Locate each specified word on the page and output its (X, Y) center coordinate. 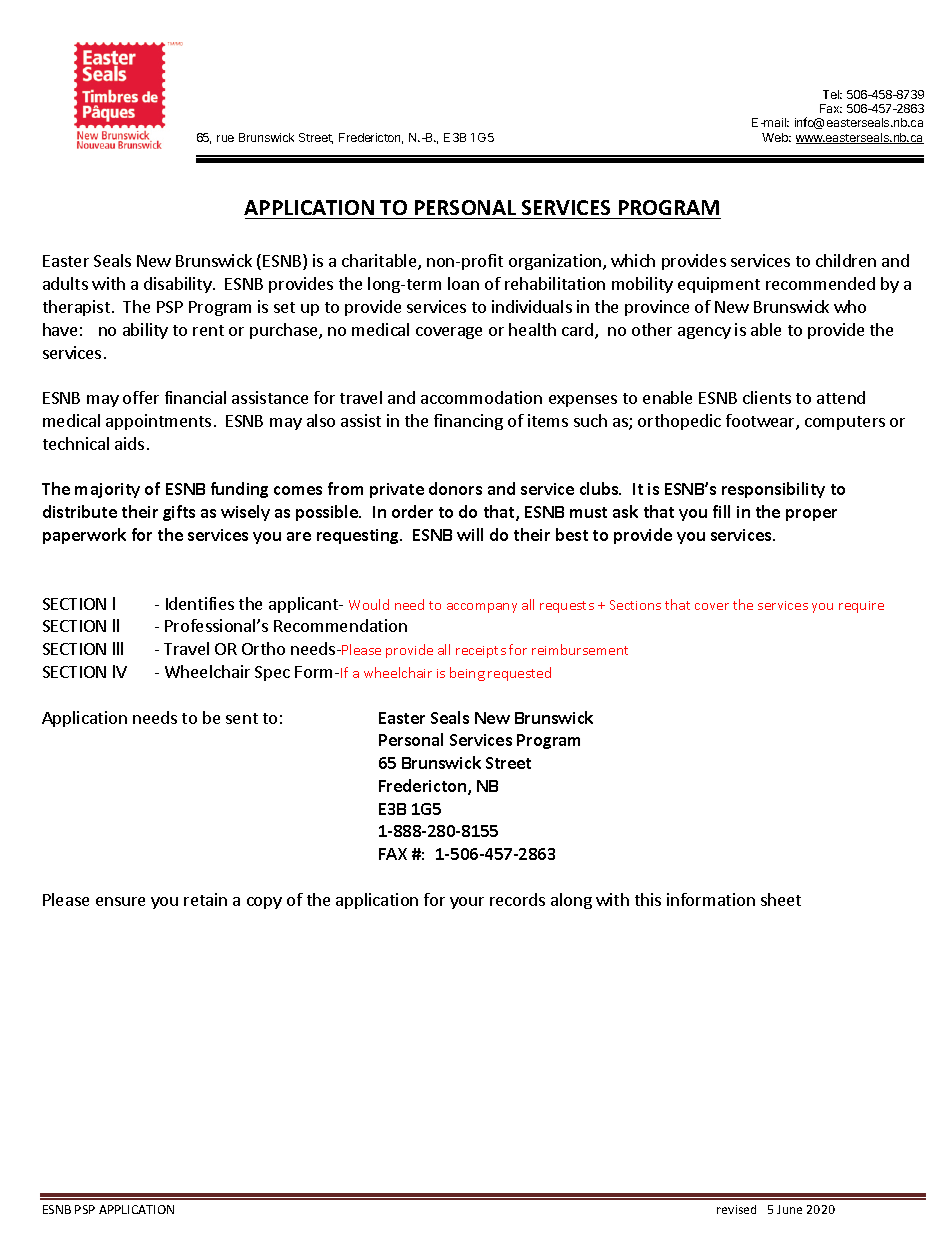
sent (242, 718)
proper (811, 515)
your (467, 903)
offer (141, 397)
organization (556, 262)
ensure (120, 901)
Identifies (200, 603)
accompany (482, 608)
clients (767, 397)
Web (776, 137)
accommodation (481, 397)
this (648, 899)
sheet (781, 899)
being (467, 674)
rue (225, 138)
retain (205, 899)
